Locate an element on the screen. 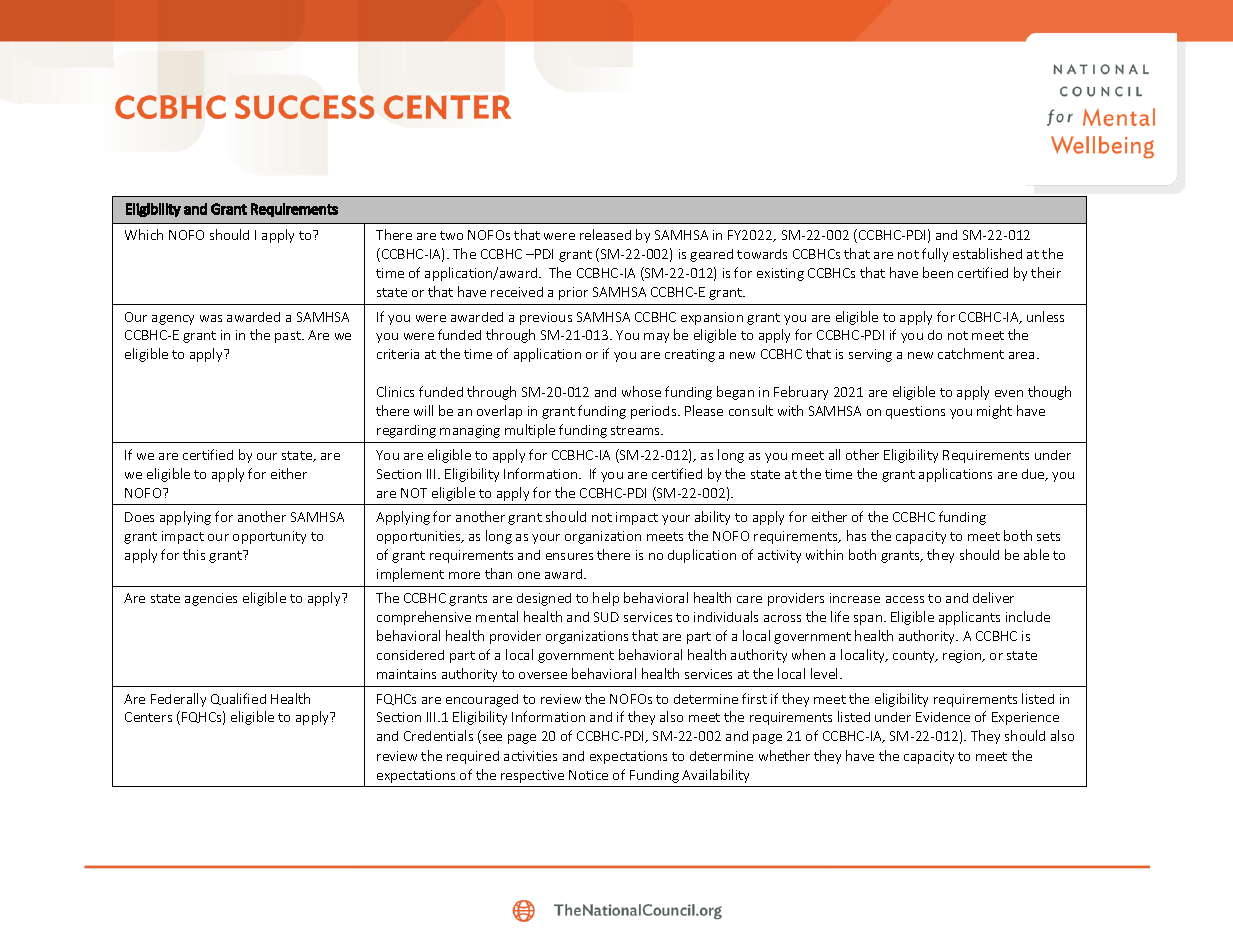  fully is located at coordinates (935, 255).
